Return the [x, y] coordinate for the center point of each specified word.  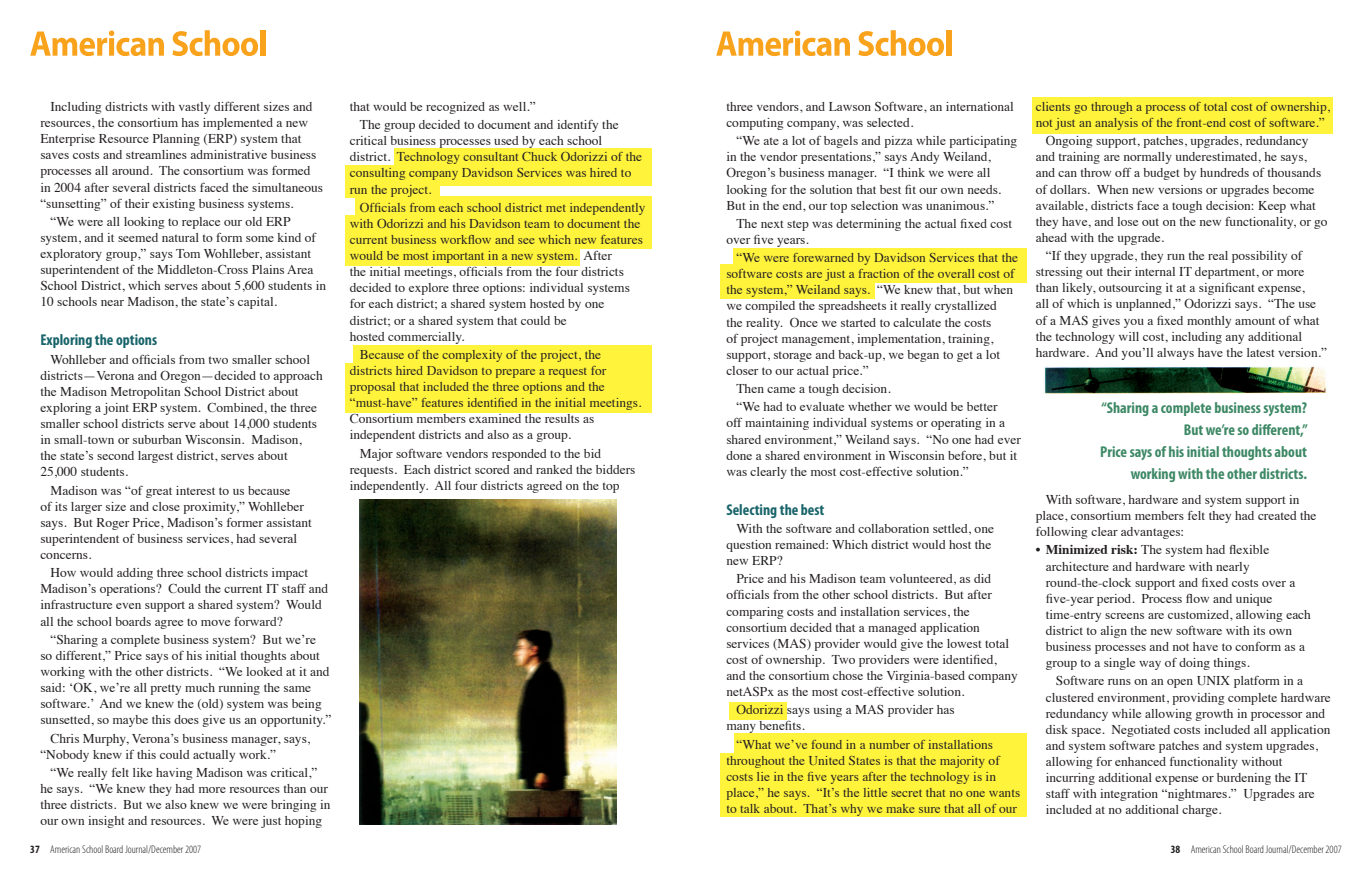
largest [155, 457]
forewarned [823, 257]
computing [755, 124]
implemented [238, 124]
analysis [1116, 124]
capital [257, 303]
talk [750, 808]
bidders [615, 469]
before [966, 456]
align [1113, 632]
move [215, 623]
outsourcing [1130, 289]
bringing [294, 806]
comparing [755, 613]
